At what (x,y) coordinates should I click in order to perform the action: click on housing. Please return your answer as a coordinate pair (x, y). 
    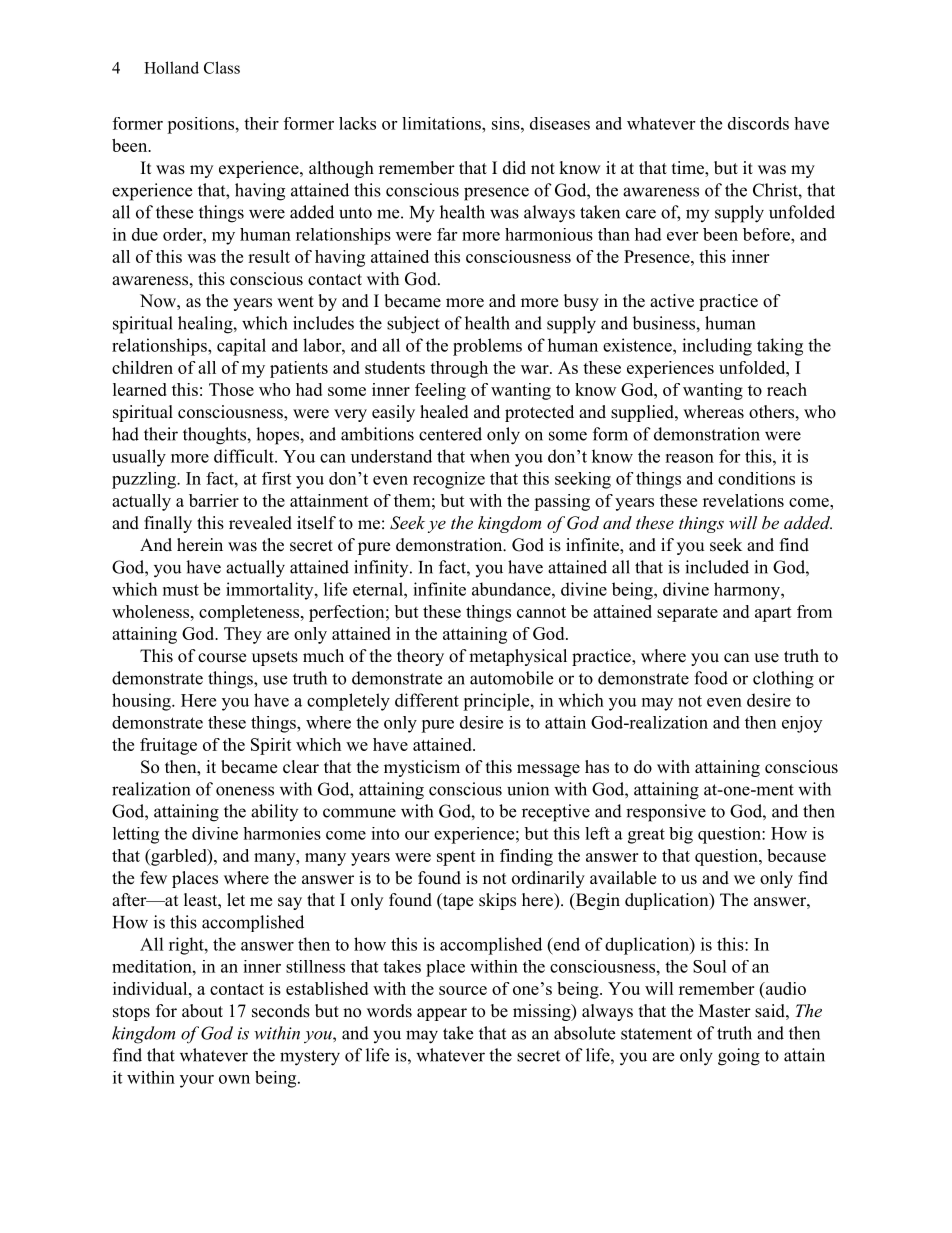
    Looking at the image, I should click on (142, 702).
